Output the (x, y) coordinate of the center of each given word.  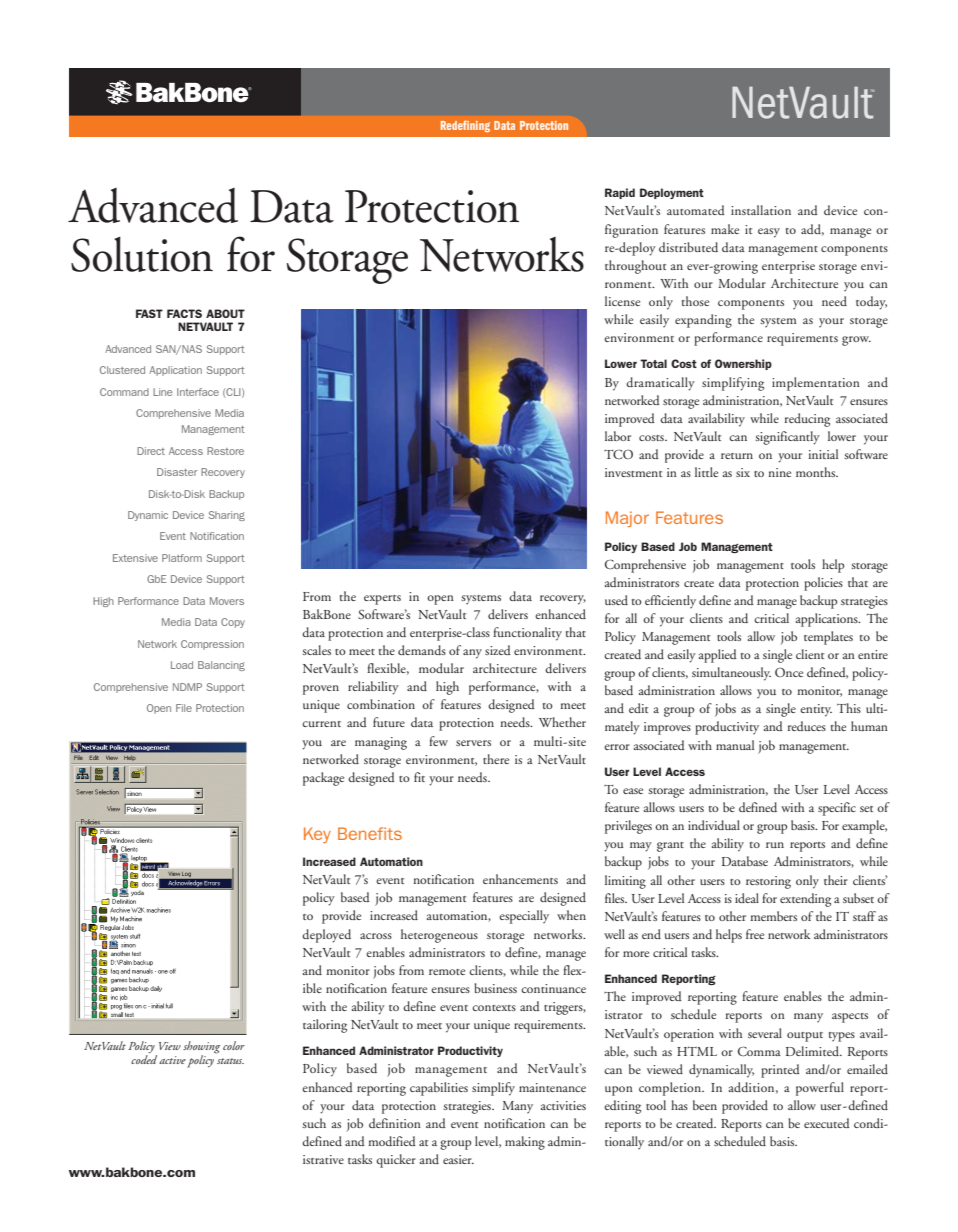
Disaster (177, 472)
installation (761, 210)
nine (779, 472)
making (525, 1143)
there (496, 759)
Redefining (465, 126)
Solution (142, 254)
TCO (618, 454)
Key (317, 835)
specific (837, 809)
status (230, 1061)
